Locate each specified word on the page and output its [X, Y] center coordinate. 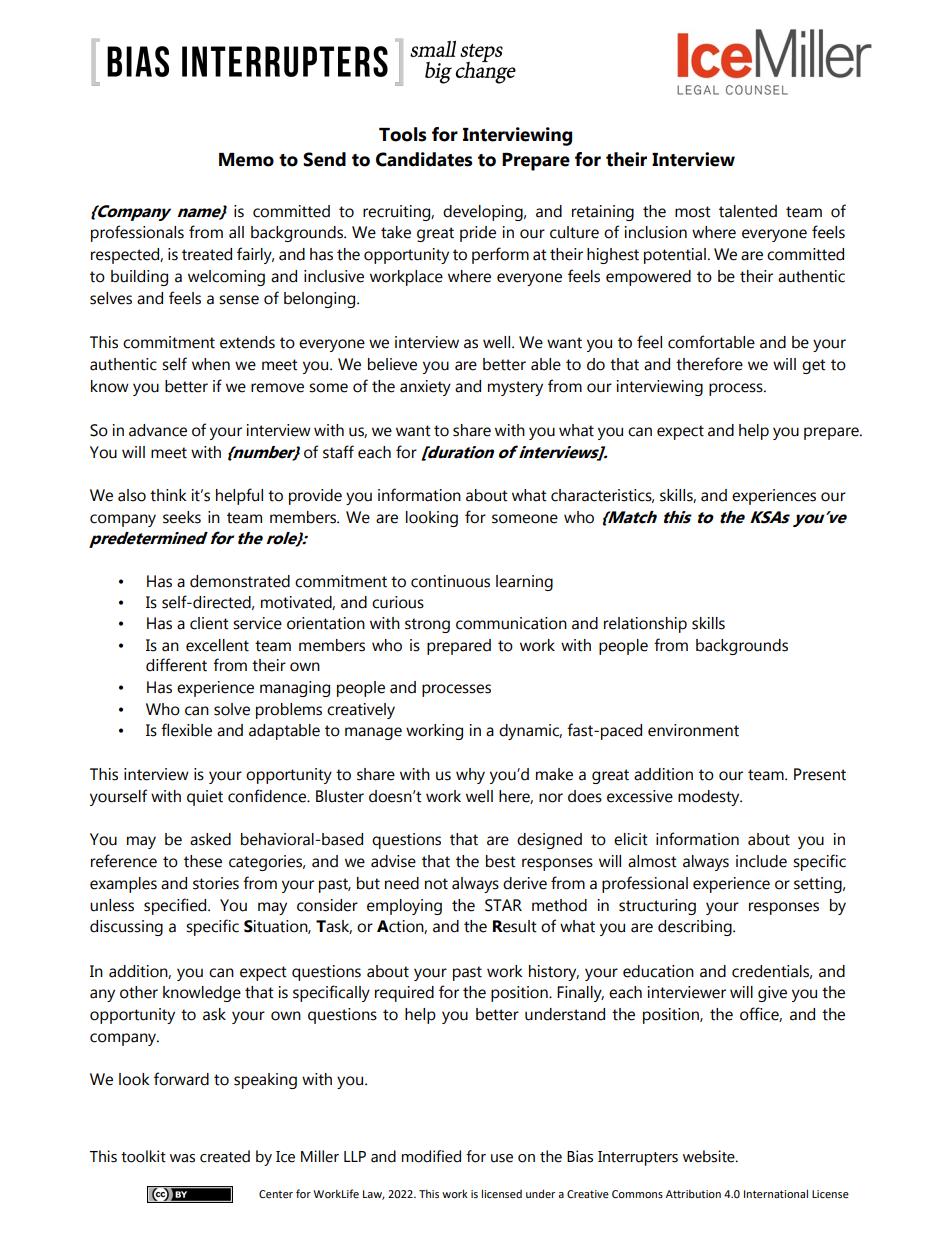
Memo [246, 160]
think [168, 495]
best [501, 861]
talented [748, 211]
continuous [450, 581]
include [761, 861]
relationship [645, 625]
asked [210, 839]
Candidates [424, 159]
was [182, 1158]
